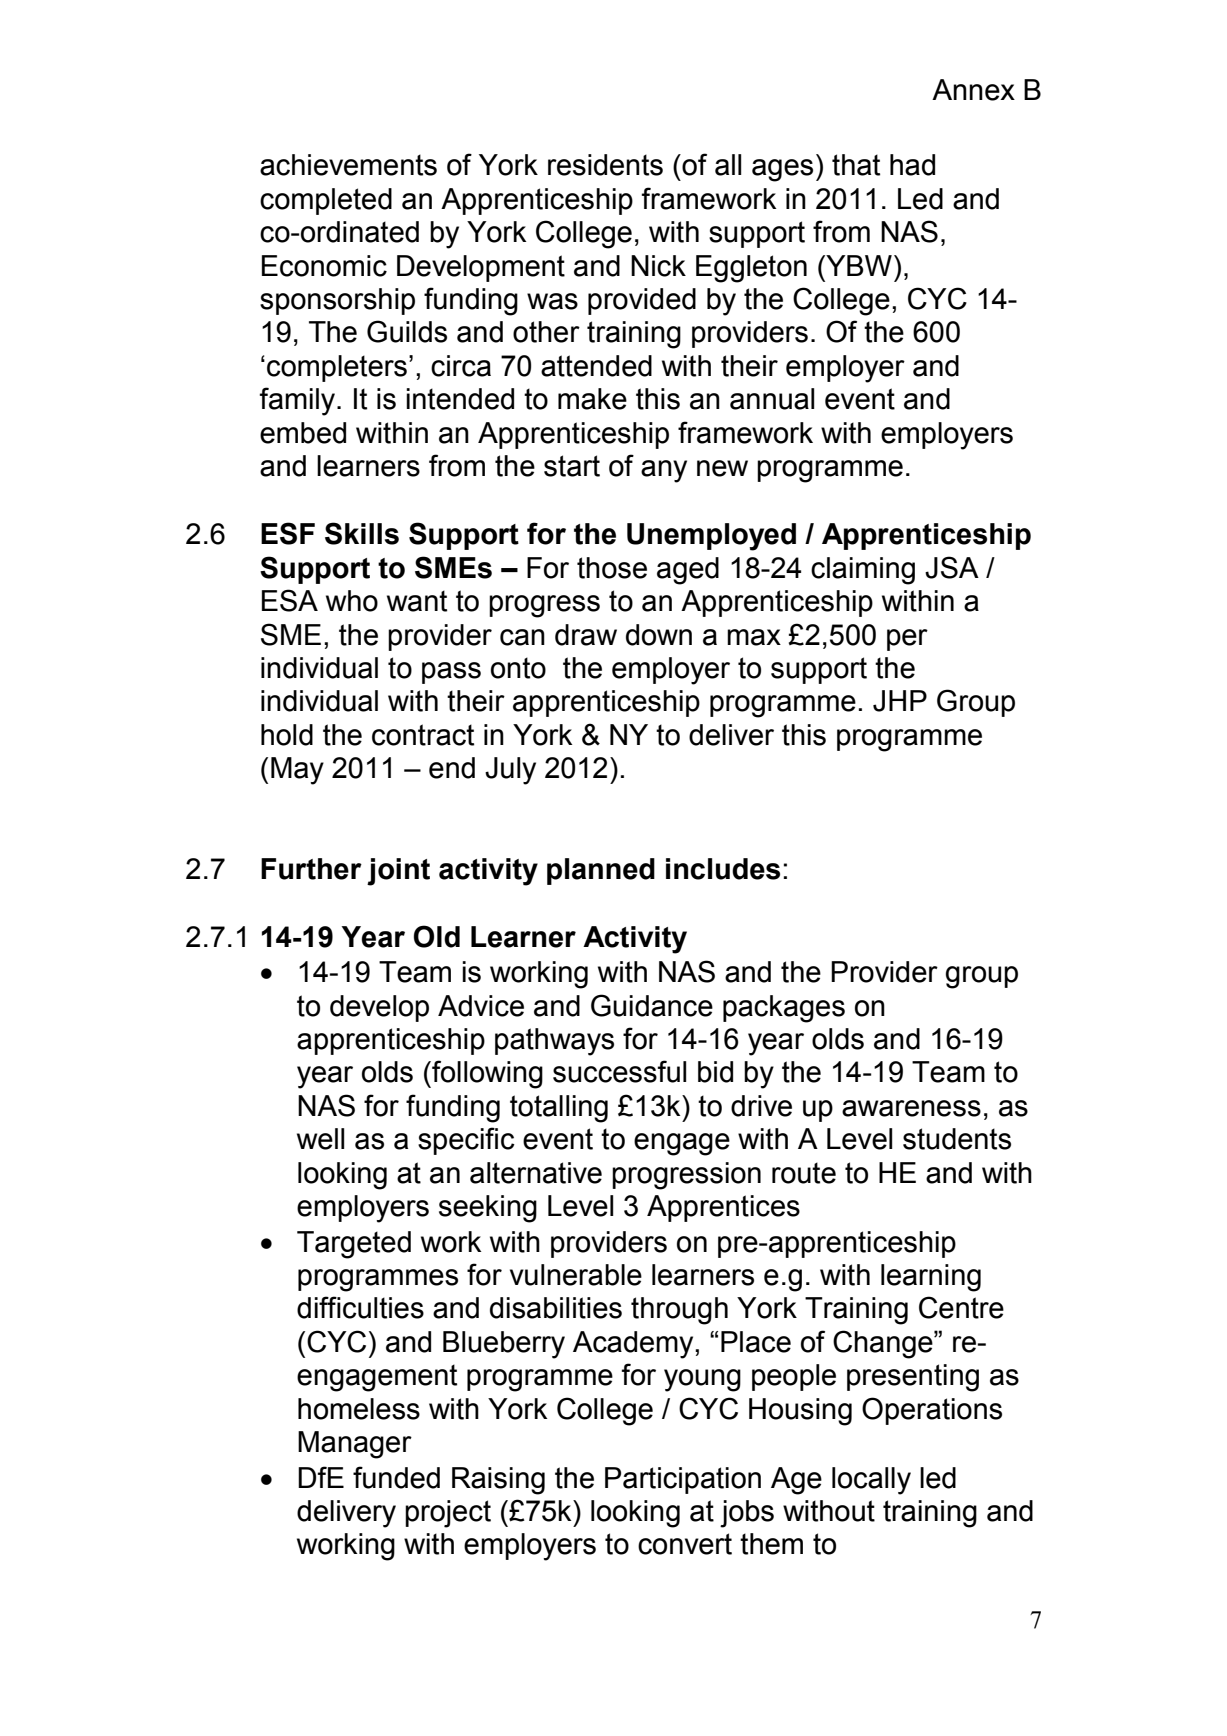  What do you see at coordinates (871, 1481) in the page?
I see `locally` at bounding box center [871, 1481].
